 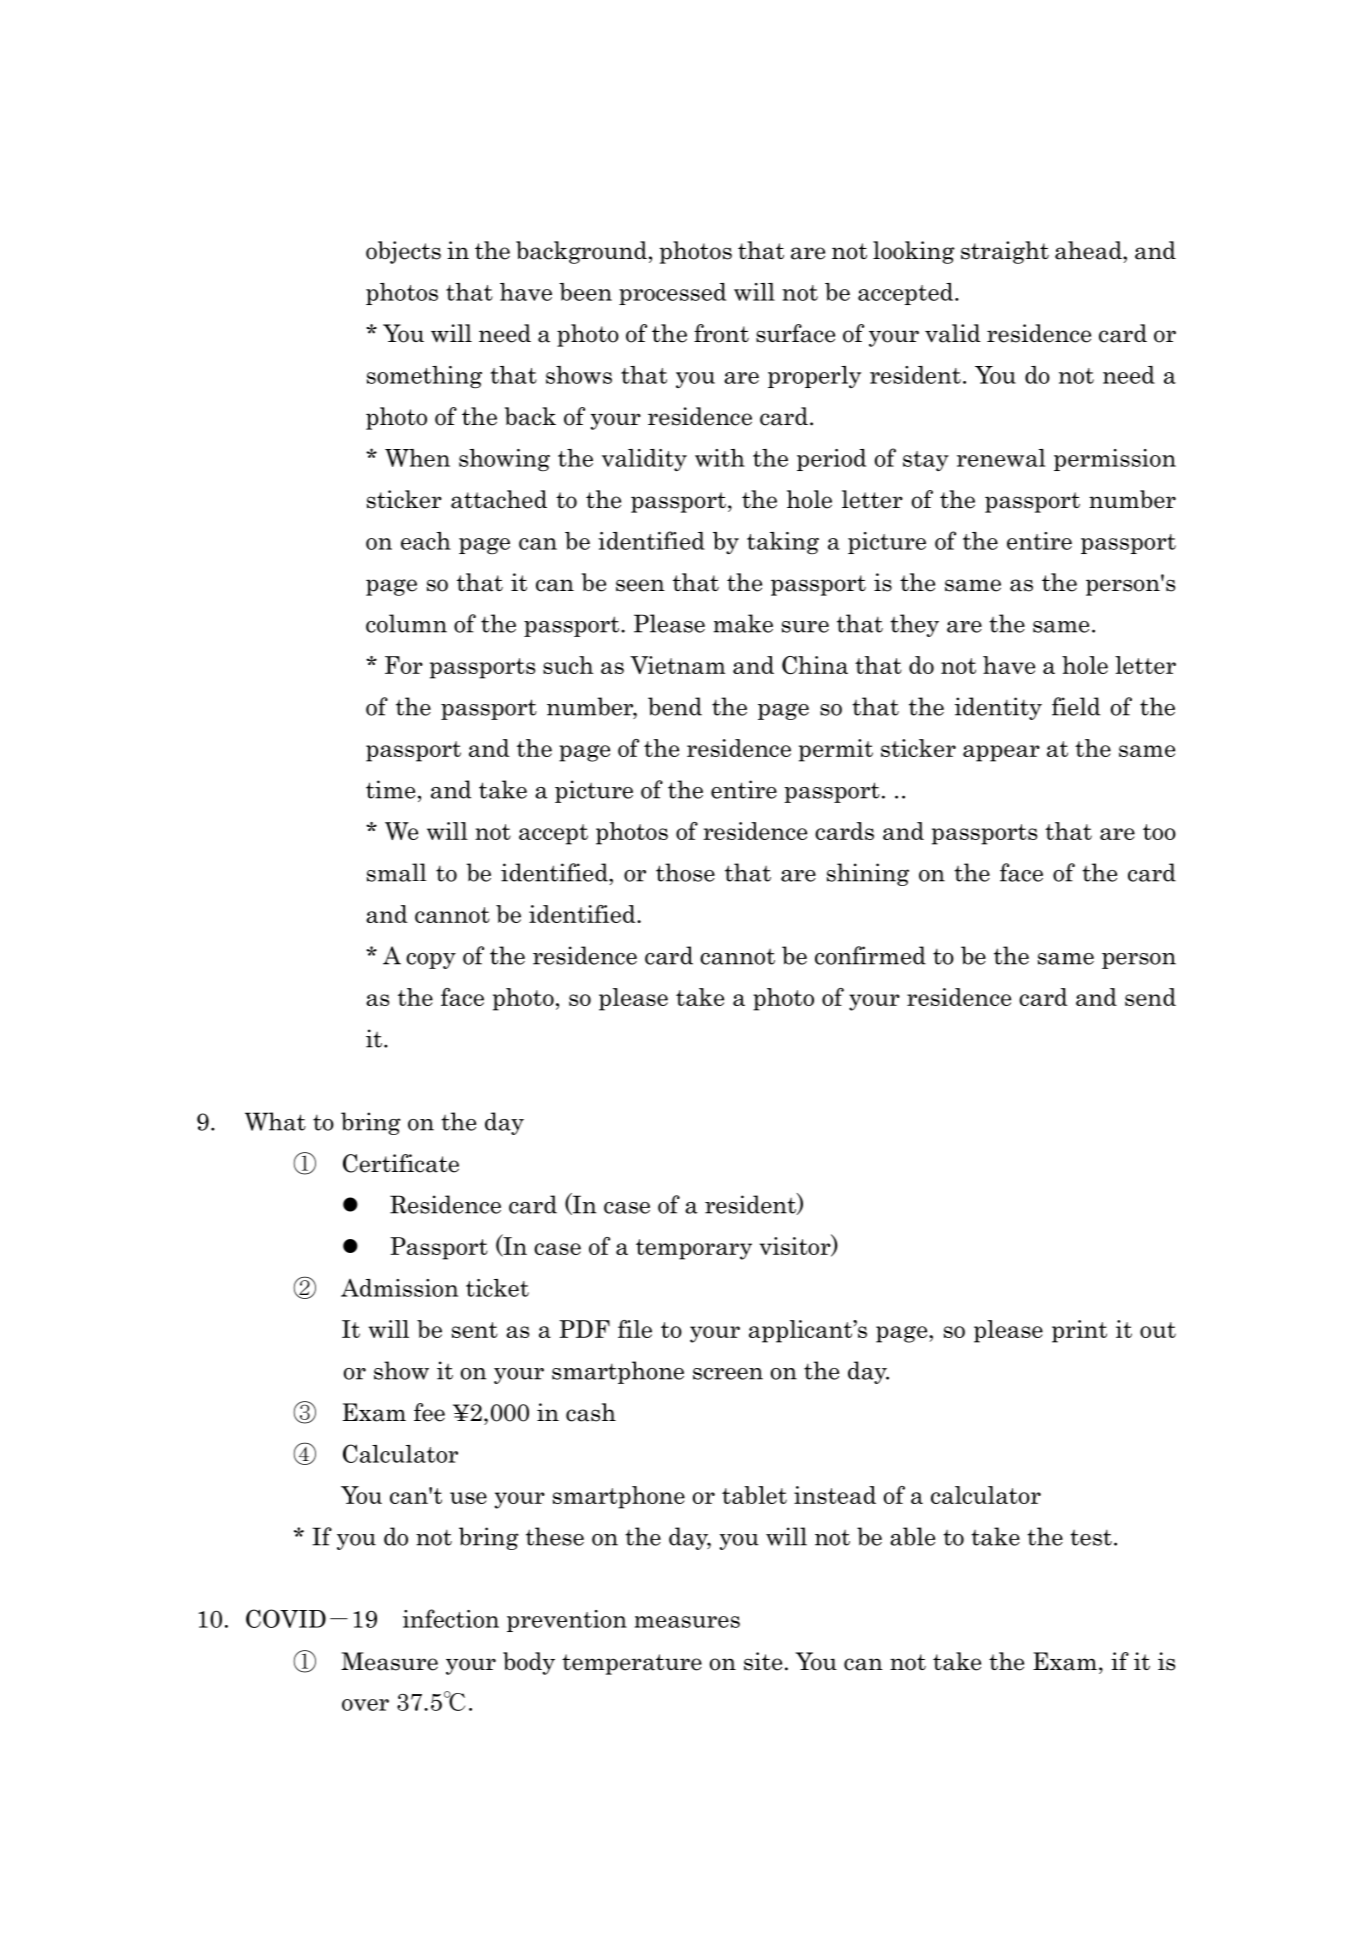 What do you see at coordinates (1076, 706) in the image?
I see `field` at bounding box center [1076, 706].
